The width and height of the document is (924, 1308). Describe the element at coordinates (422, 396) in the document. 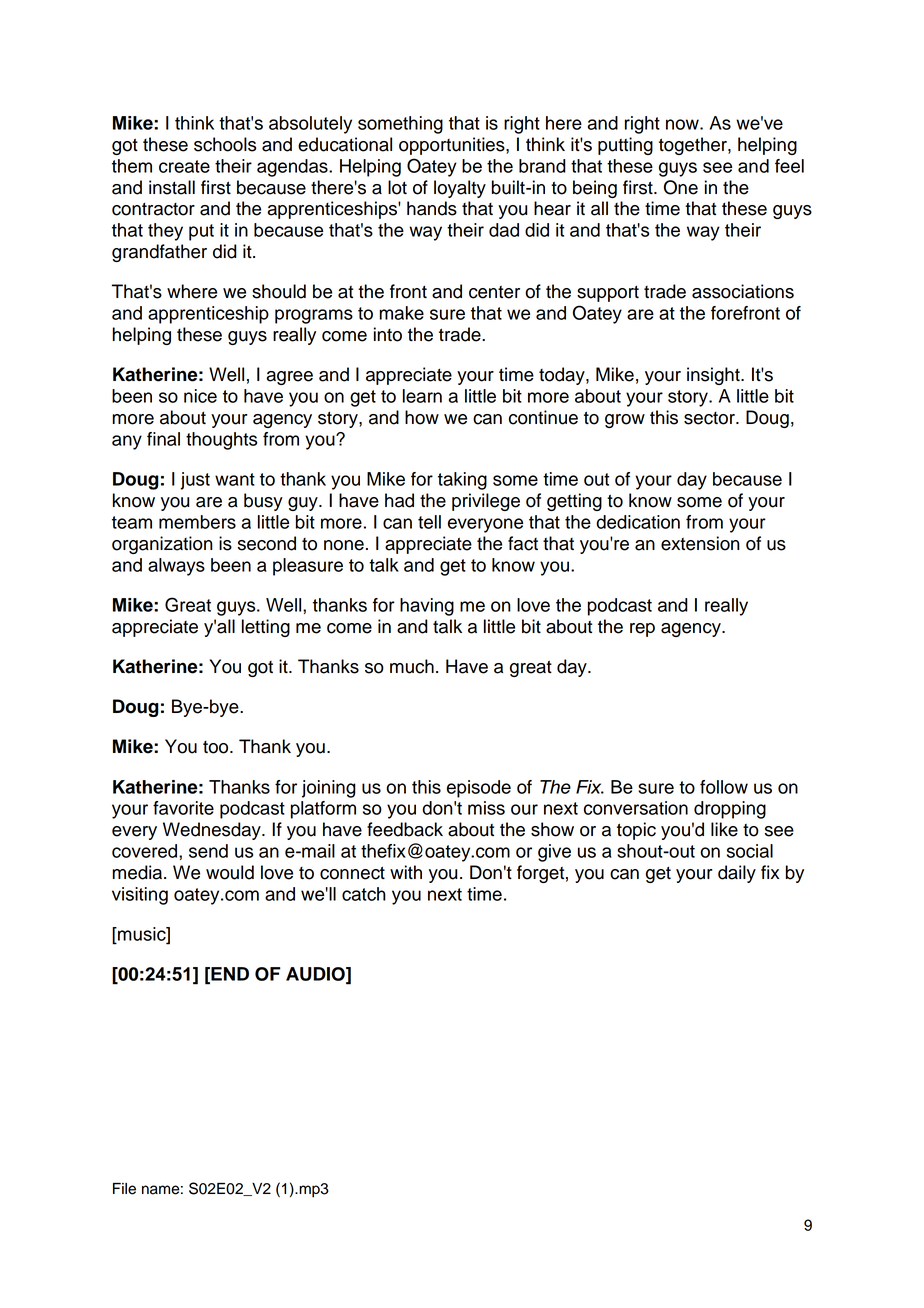

I see `learn` at that location.
